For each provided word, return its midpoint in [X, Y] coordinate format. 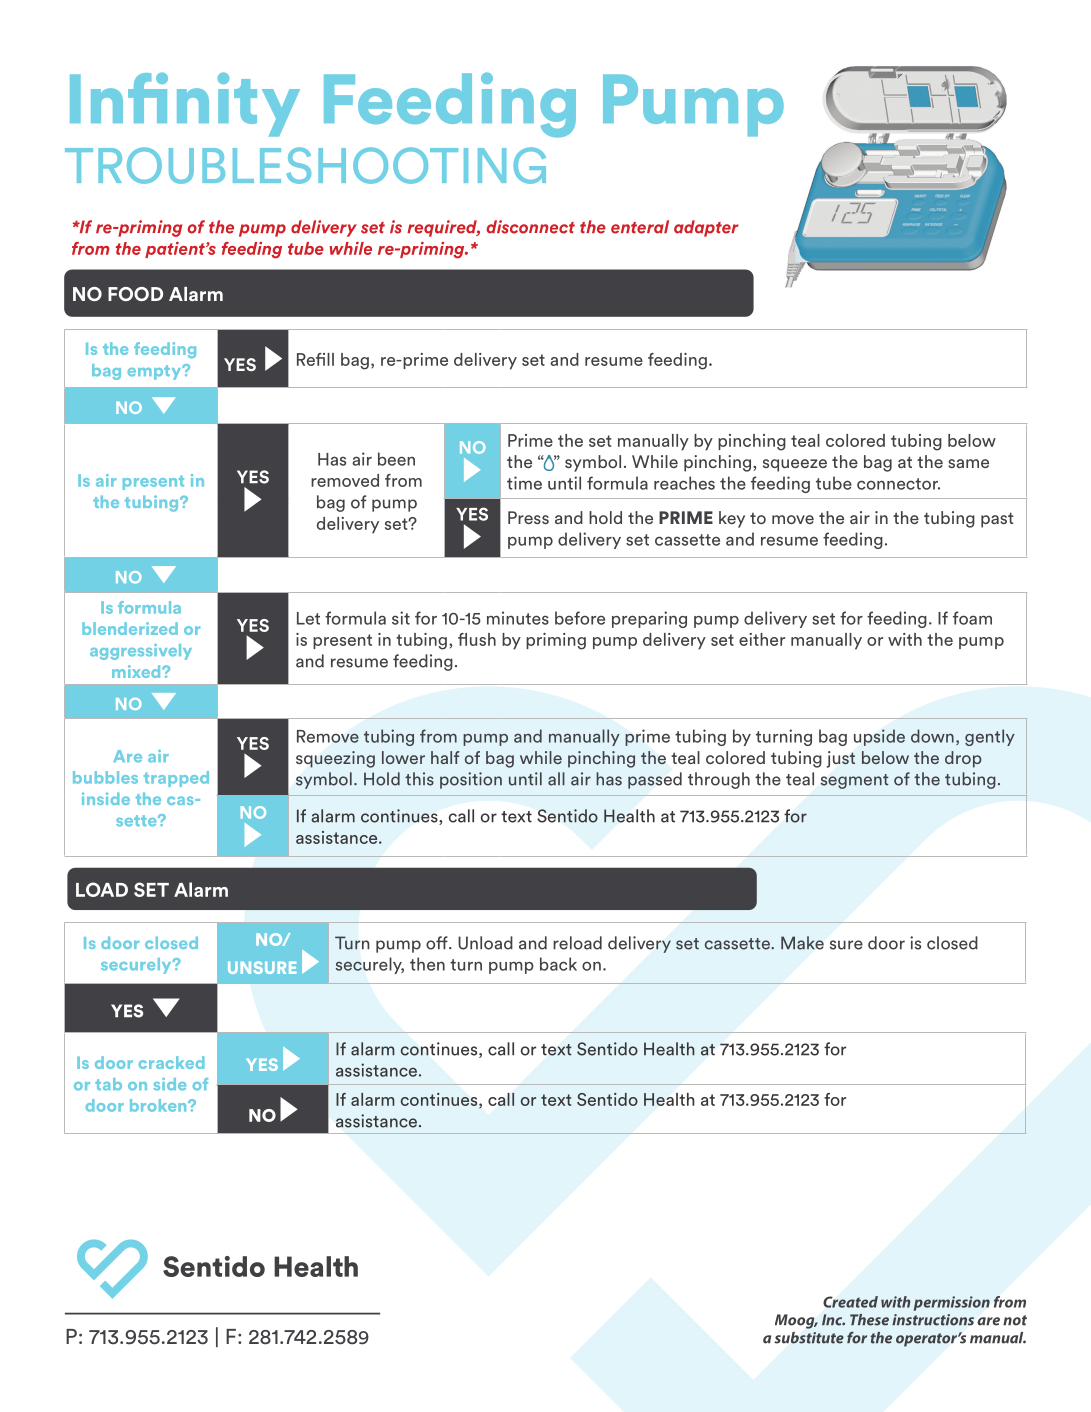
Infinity [185, 104]
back [558, 964]
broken [159, 1105]
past [997, 520]
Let [308, 618]
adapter [706, 228]
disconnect [530, 227]
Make [802, 943]
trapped [176, 779]
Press [528, 517]
